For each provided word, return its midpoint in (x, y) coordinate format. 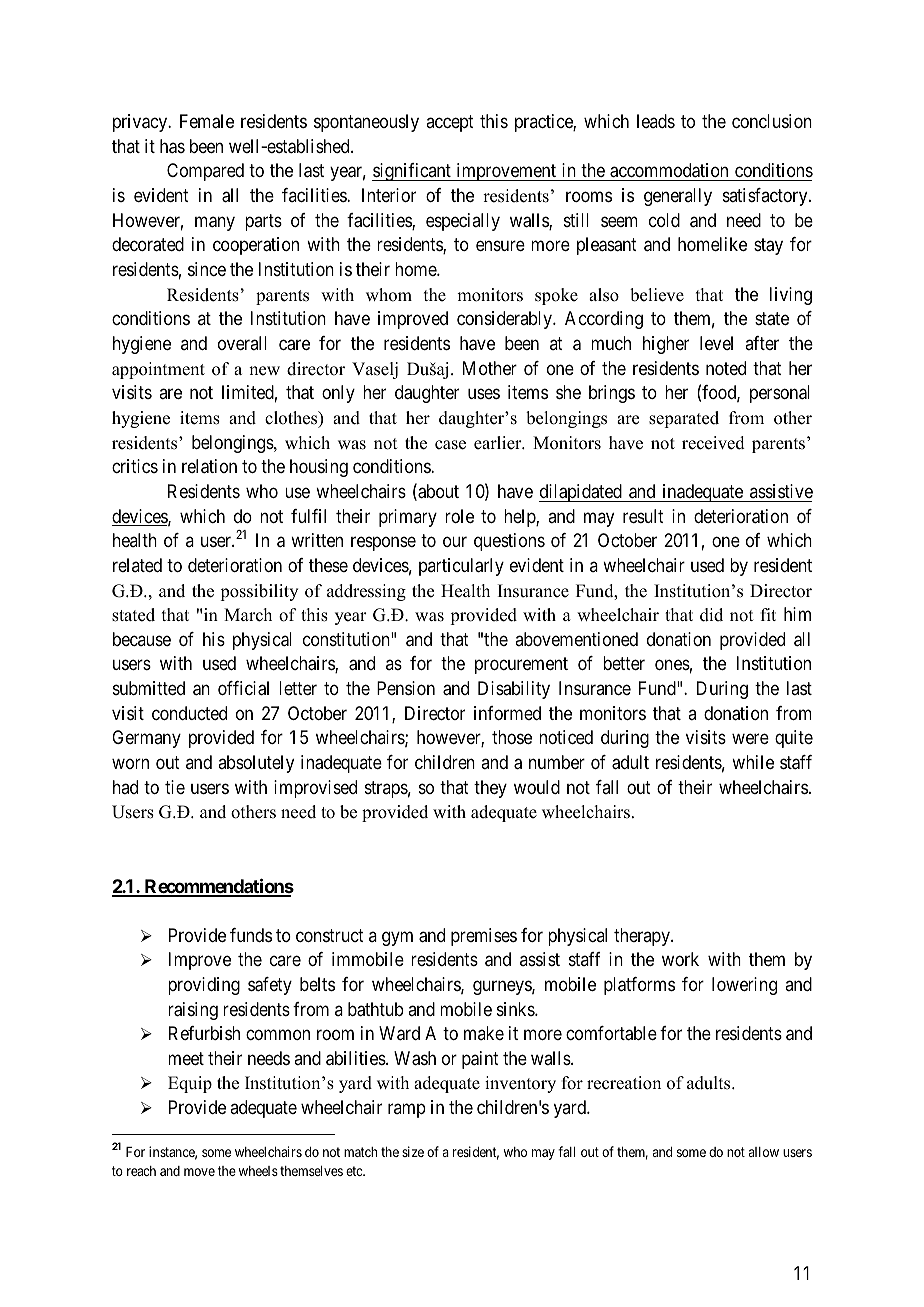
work (680, 959)
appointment (158, 370)
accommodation (669, 172)
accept (450, 124)
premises (484, 937)
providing (204, 986)
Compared (205, 172)
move (199, 1172)
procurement (521, 666)
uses (484, 394)
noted (726, 368)
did (711, 615)
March (248, 615)
